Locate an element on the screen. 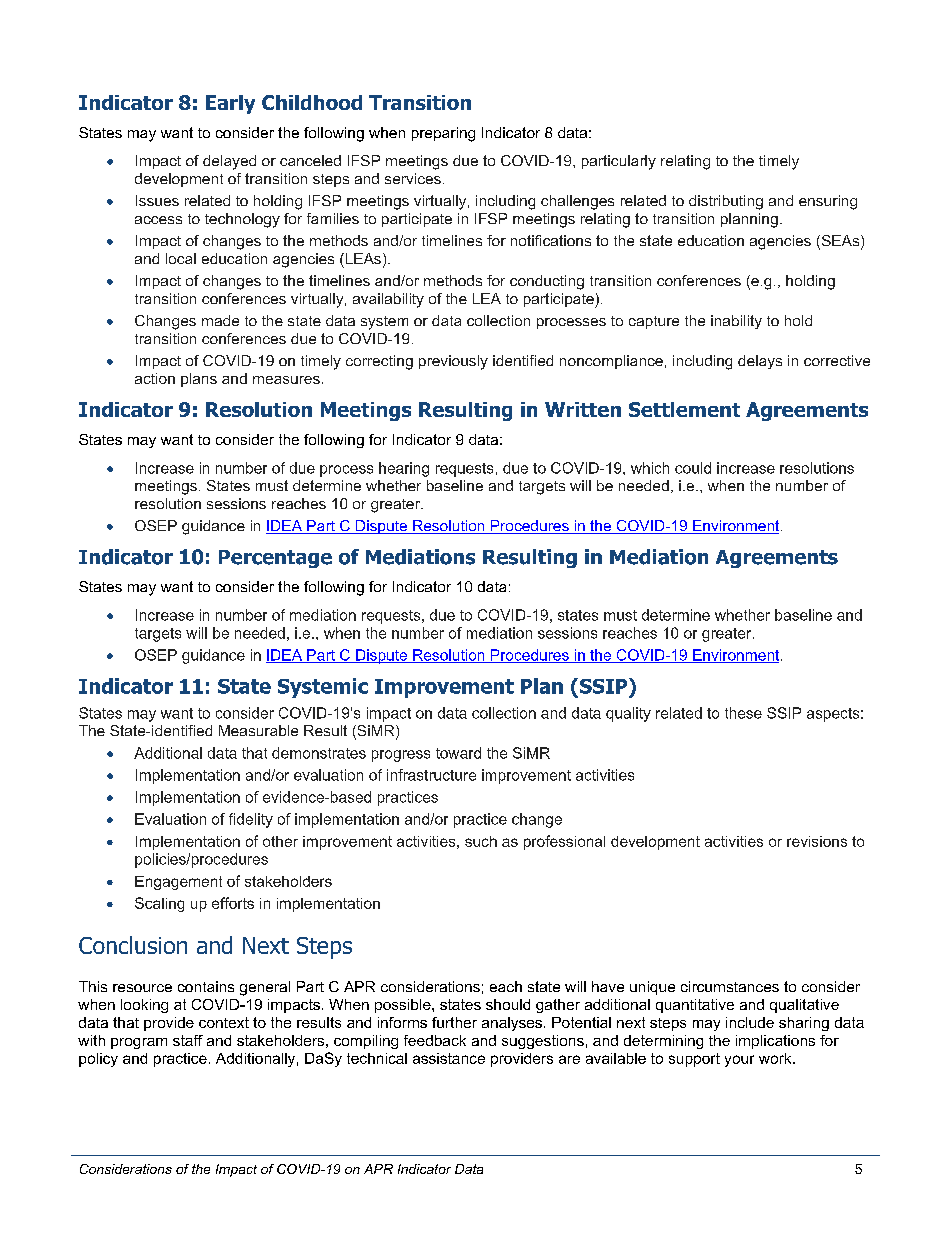  distributing is located at coordinates (726, 202).
